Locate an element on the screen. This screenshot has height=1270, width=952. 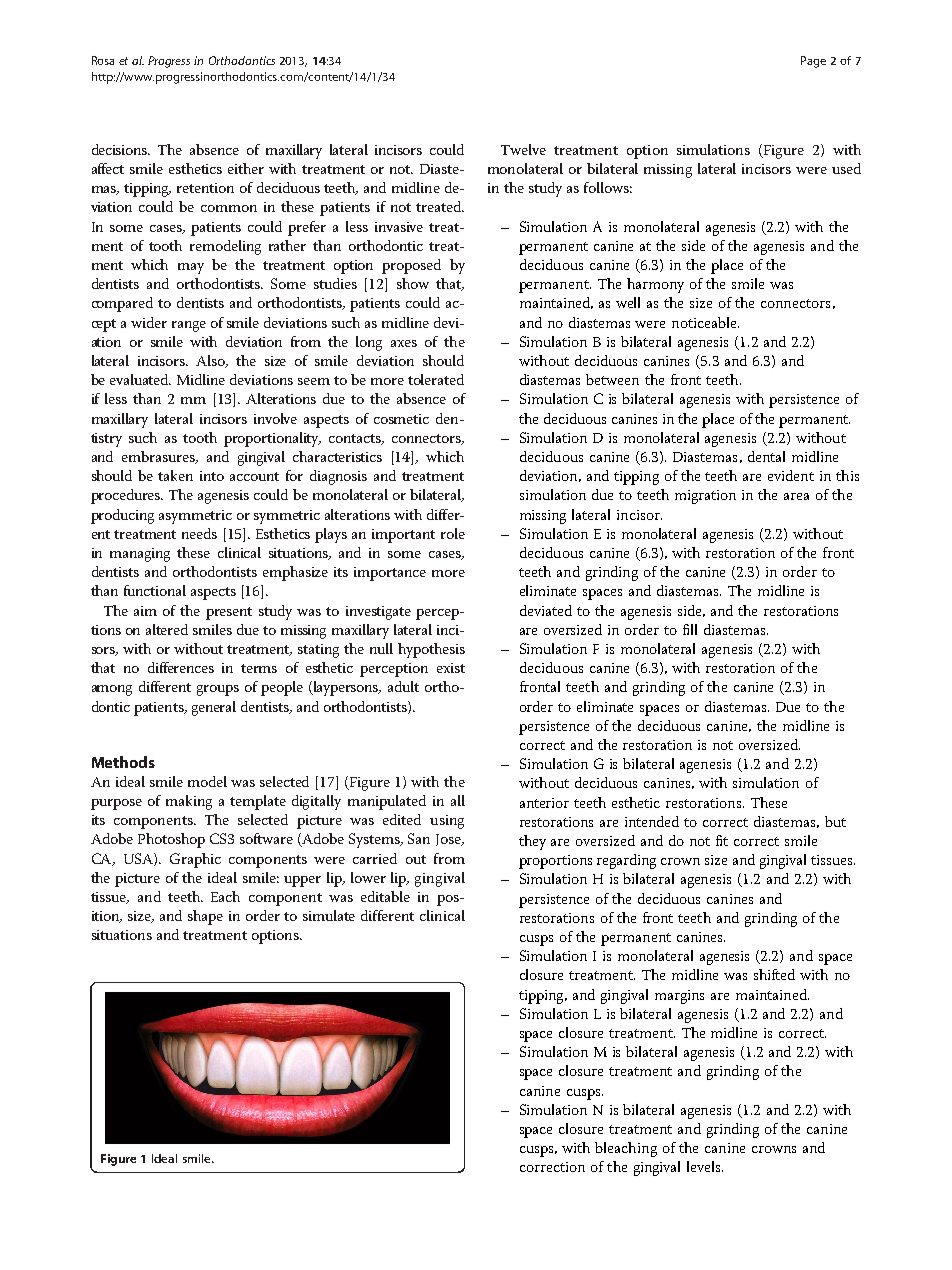
shape is located at coordinates (205, 917).
